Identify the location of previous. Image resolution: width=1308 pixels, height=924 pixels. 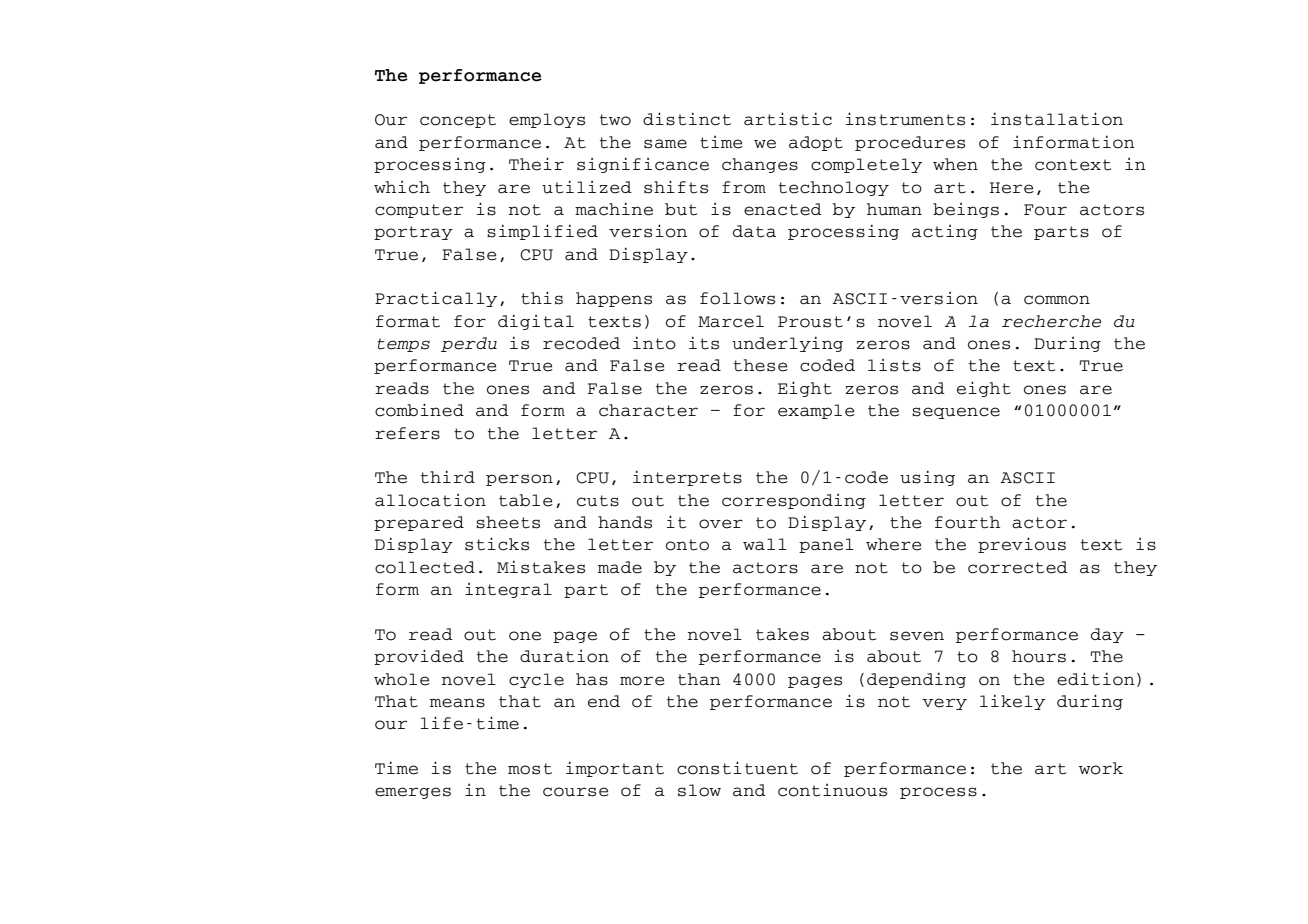
(1022, 545).
